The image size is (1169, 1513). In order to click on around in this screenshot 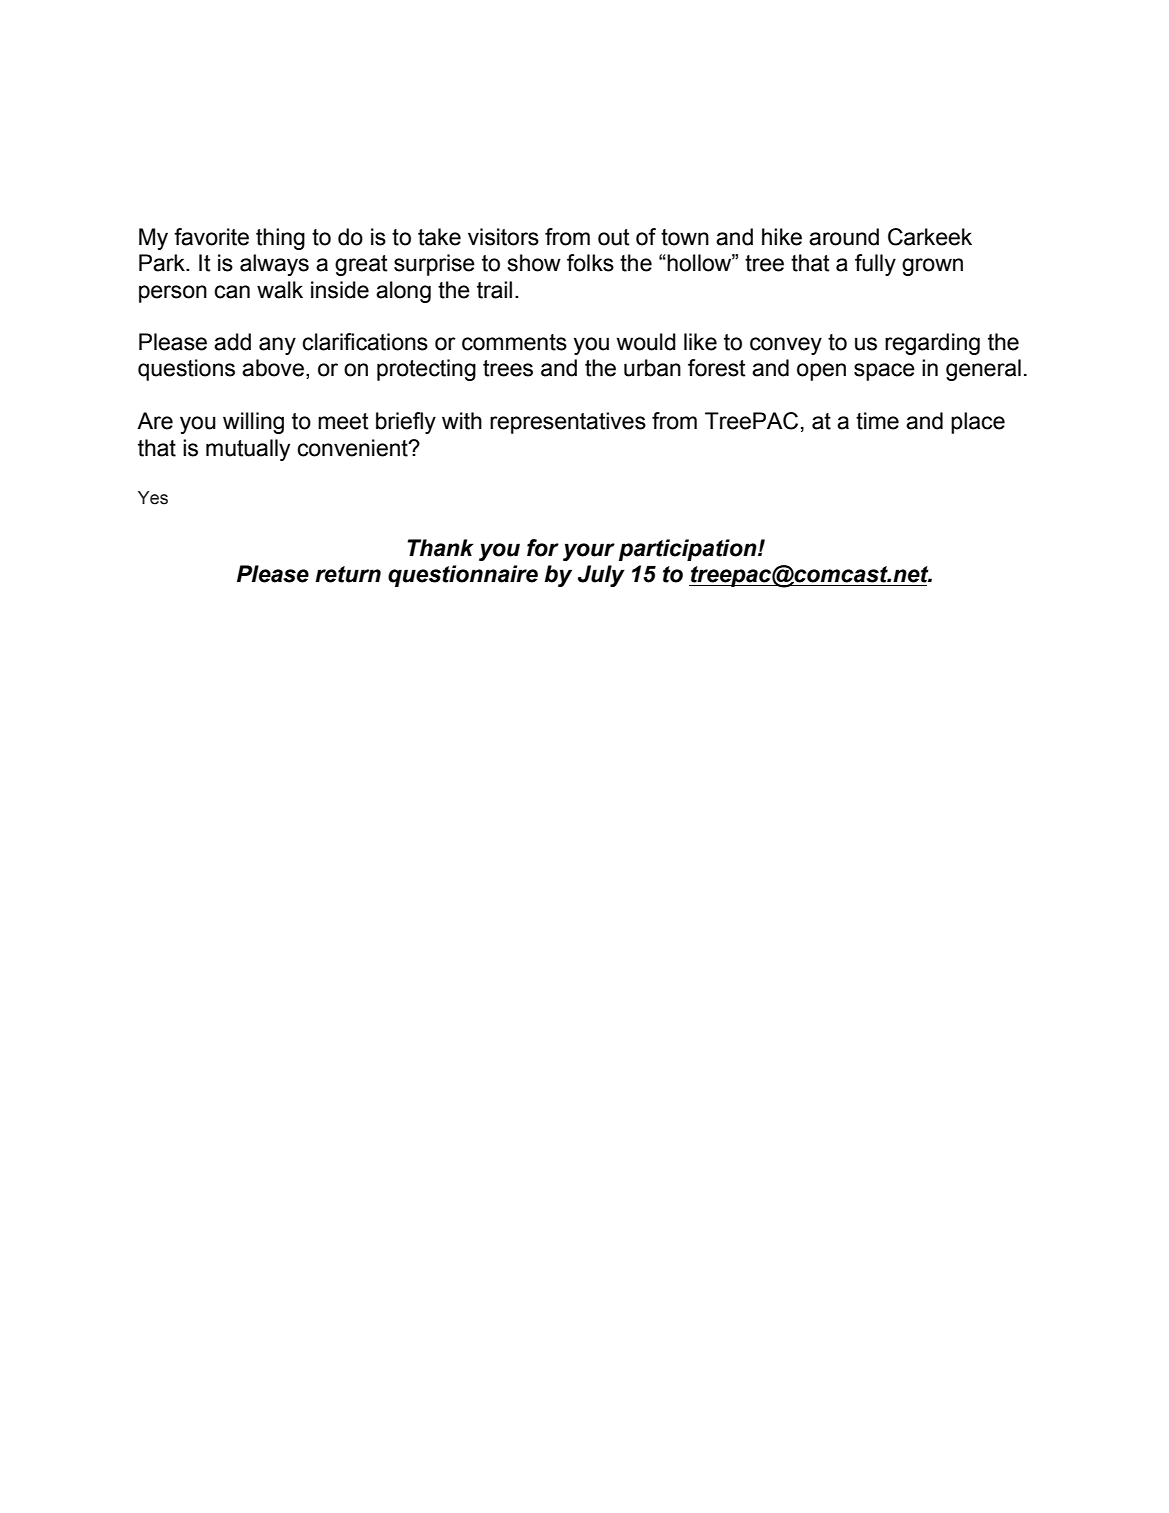, I will do `click(844, 237)`.
